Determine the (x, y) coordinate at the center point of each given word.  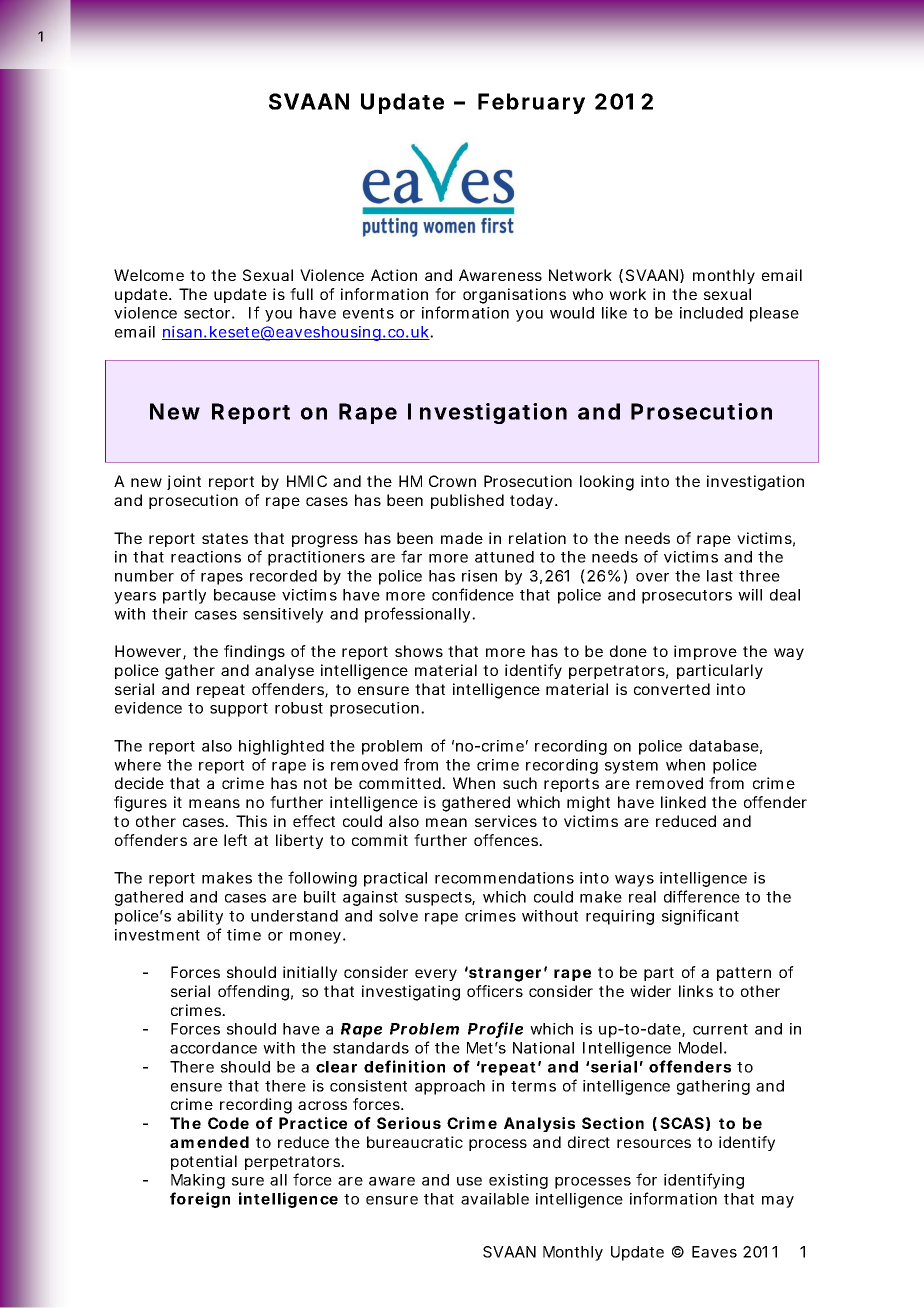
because (245, 595)
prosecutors (687, 597)
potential (204, 1162)
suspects (438, 899)
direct (589, 1142)
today (531, 501)
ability (200, 917)
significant (700, 917)
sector (207, 313)
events (368, 313)
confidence (473, 594)
